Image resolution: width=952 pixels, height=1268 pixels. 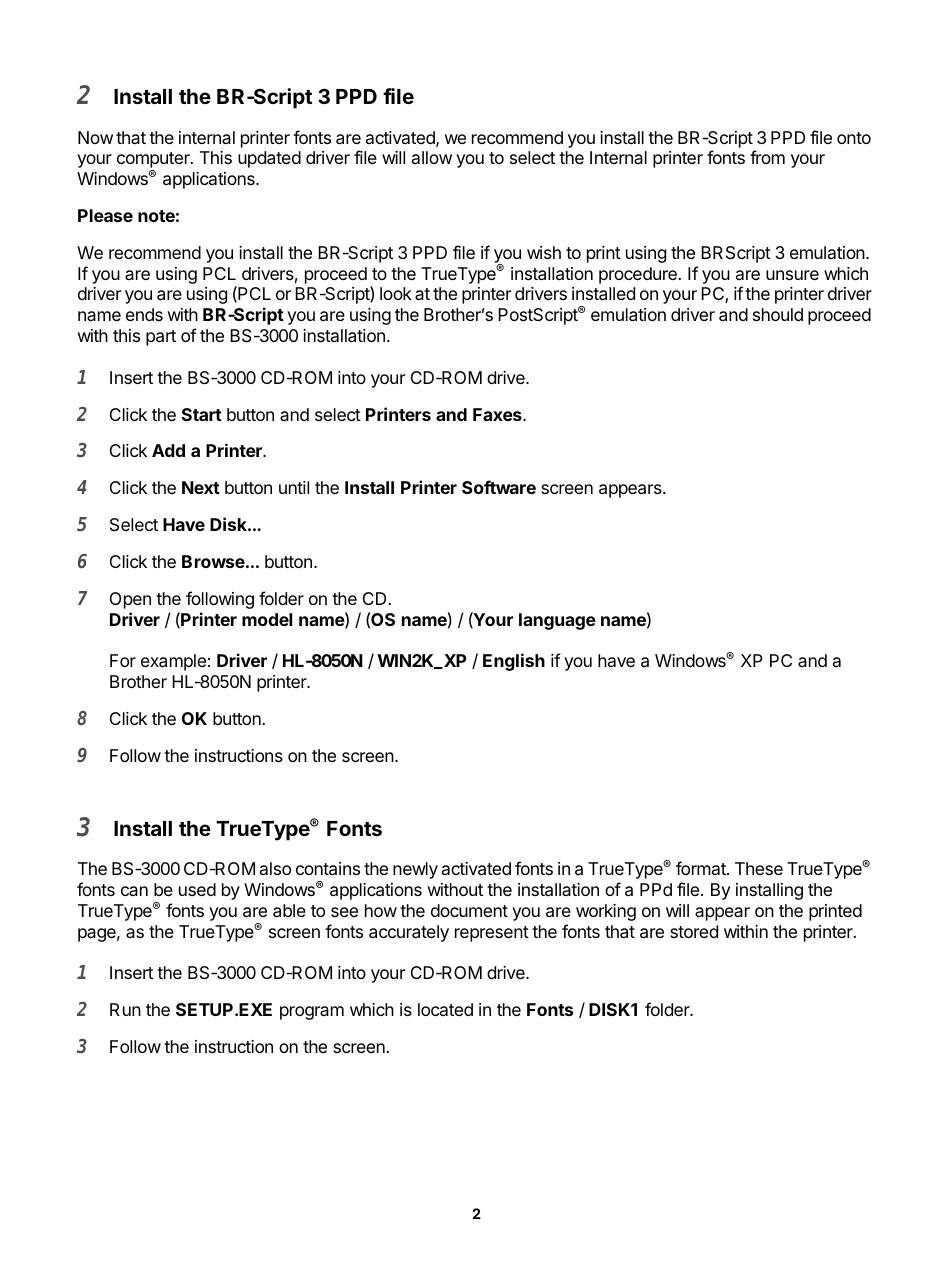 What do you see at coordinates (125, 1009) in the screenshot?
I see `Run` at bounding box center [125, 1009].
